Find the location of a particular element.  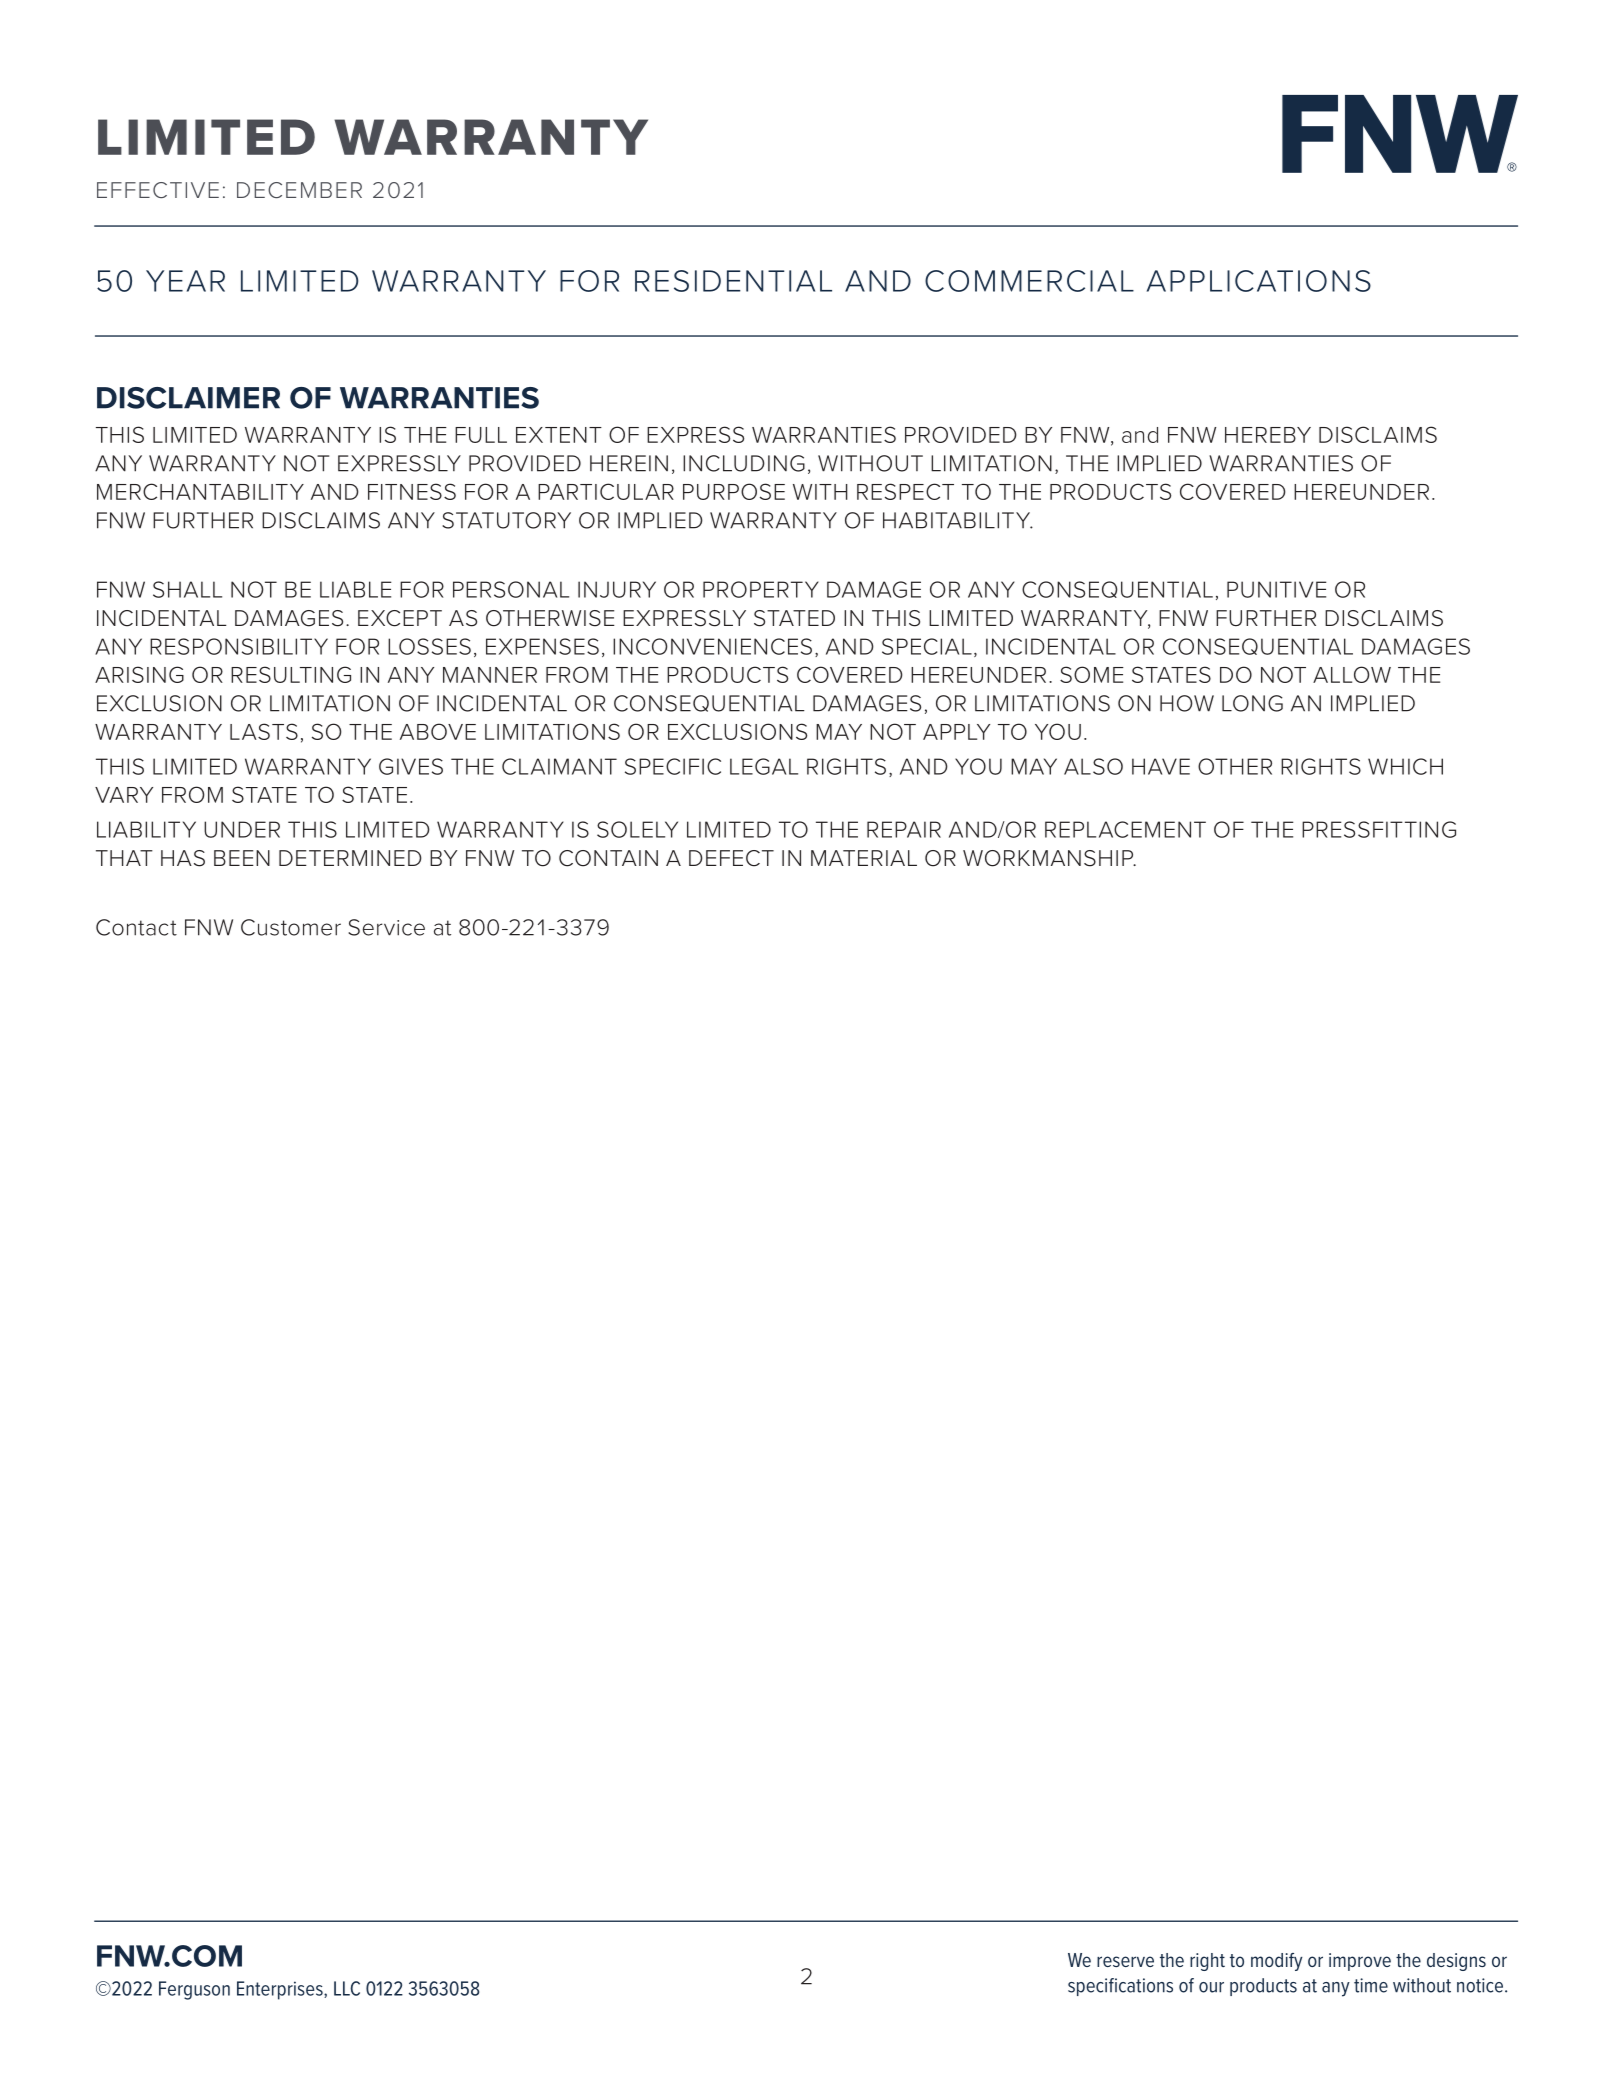

DECEMBER is located at coordinates (299, 190).
